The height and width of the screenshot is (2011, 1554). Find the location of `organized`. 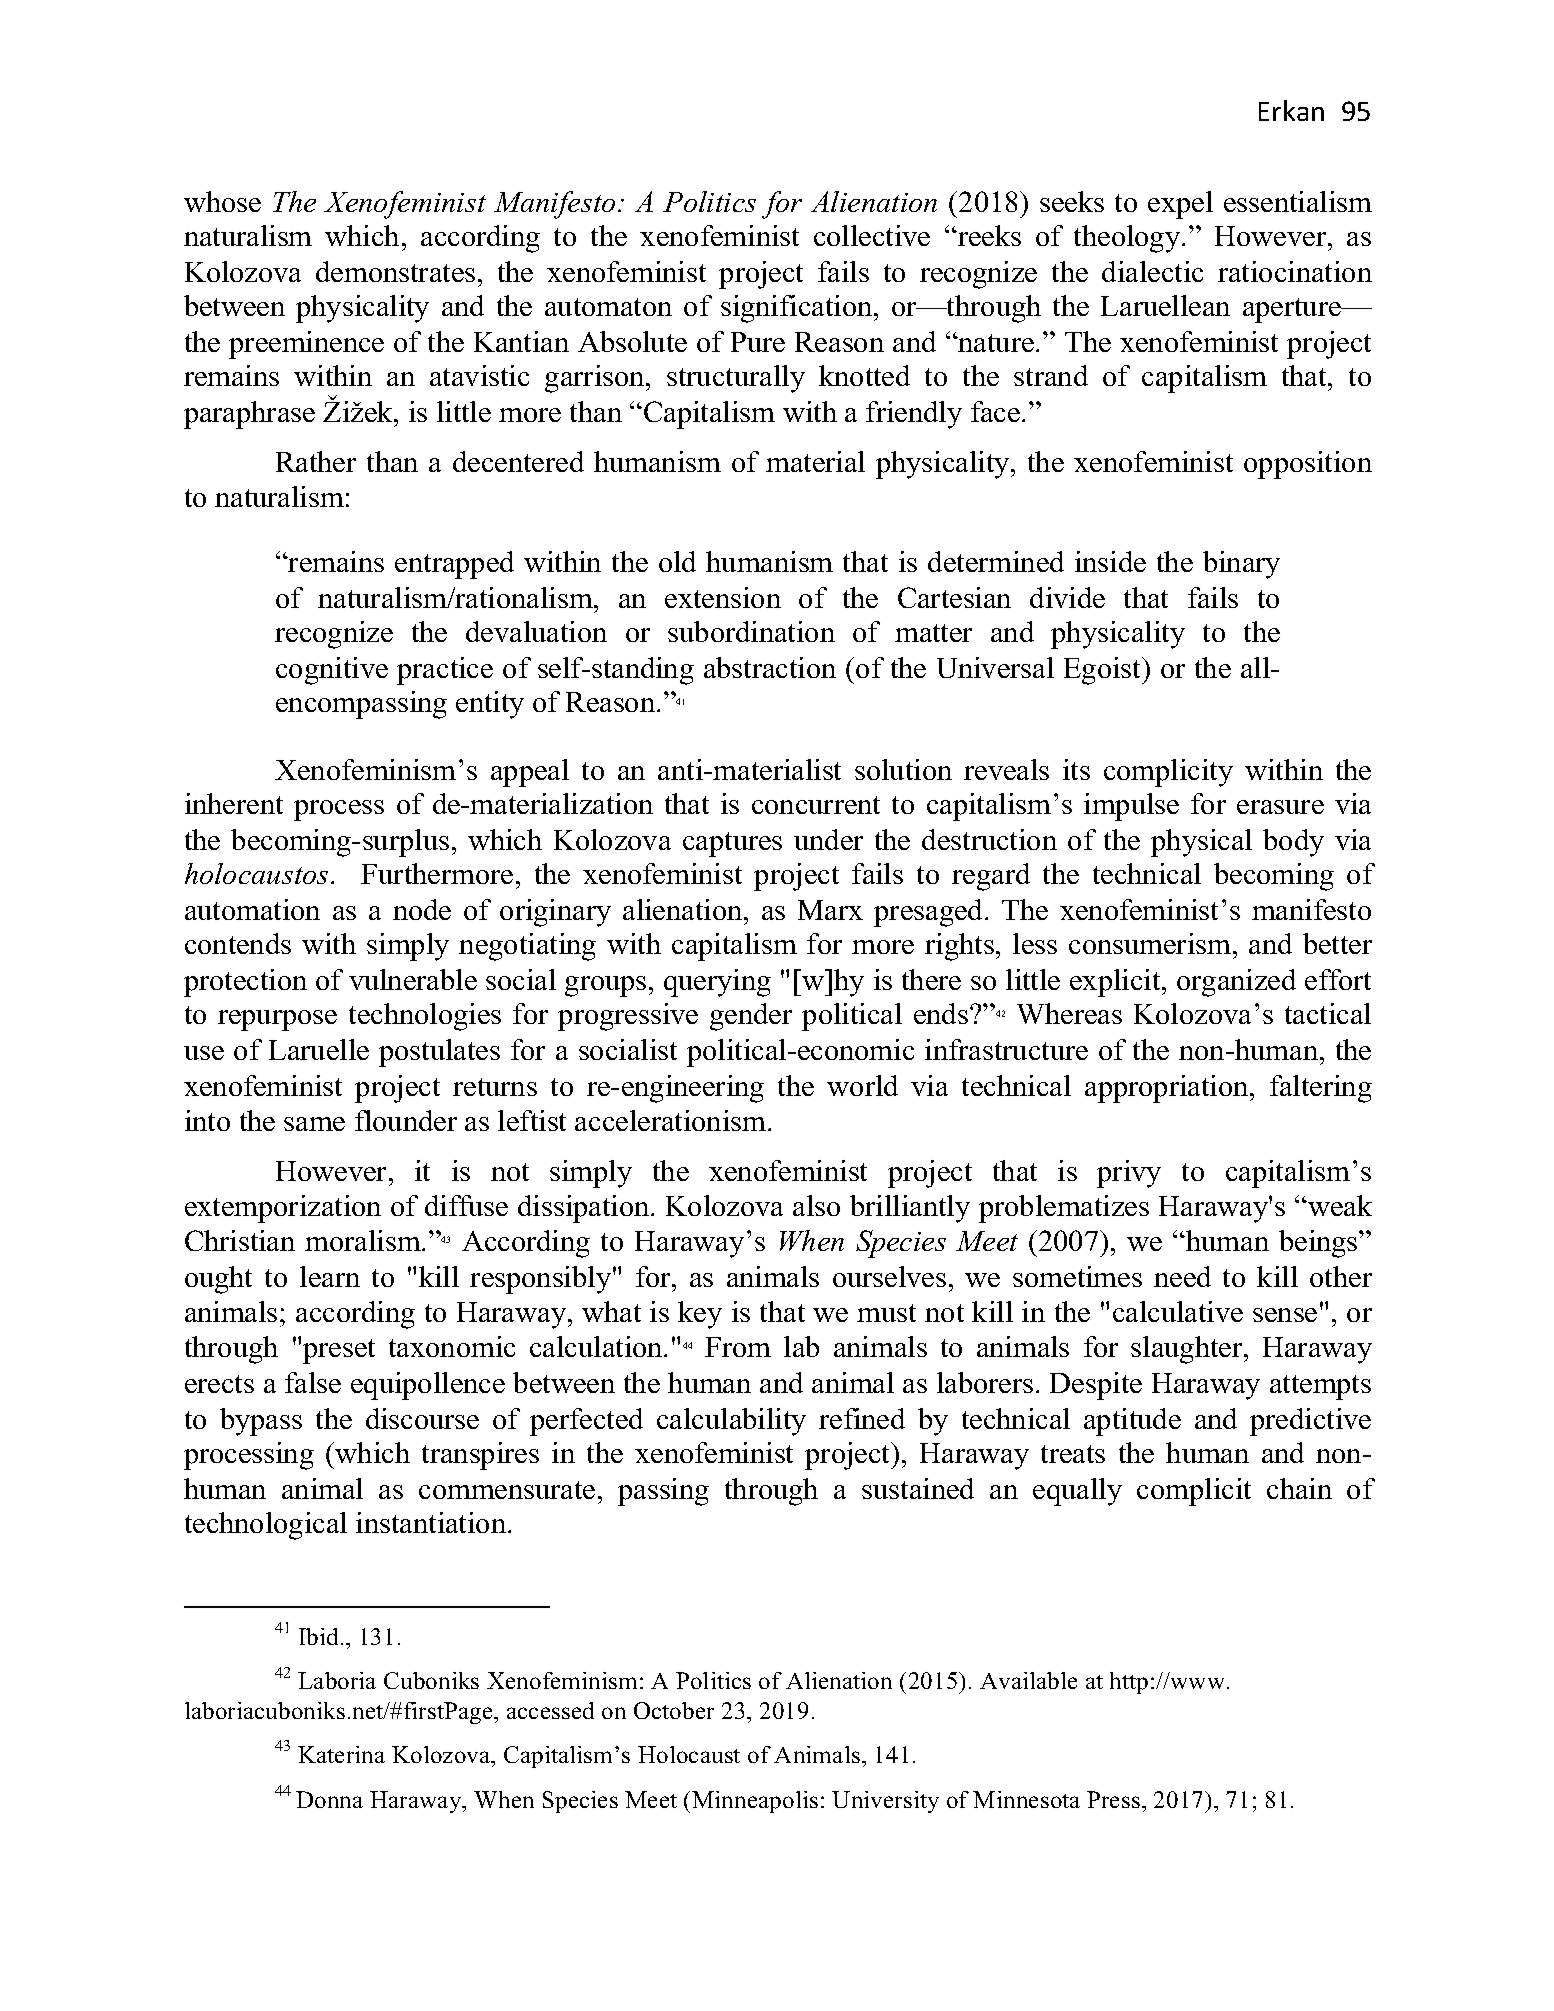

organized is located at coordinates (1236, 983).
